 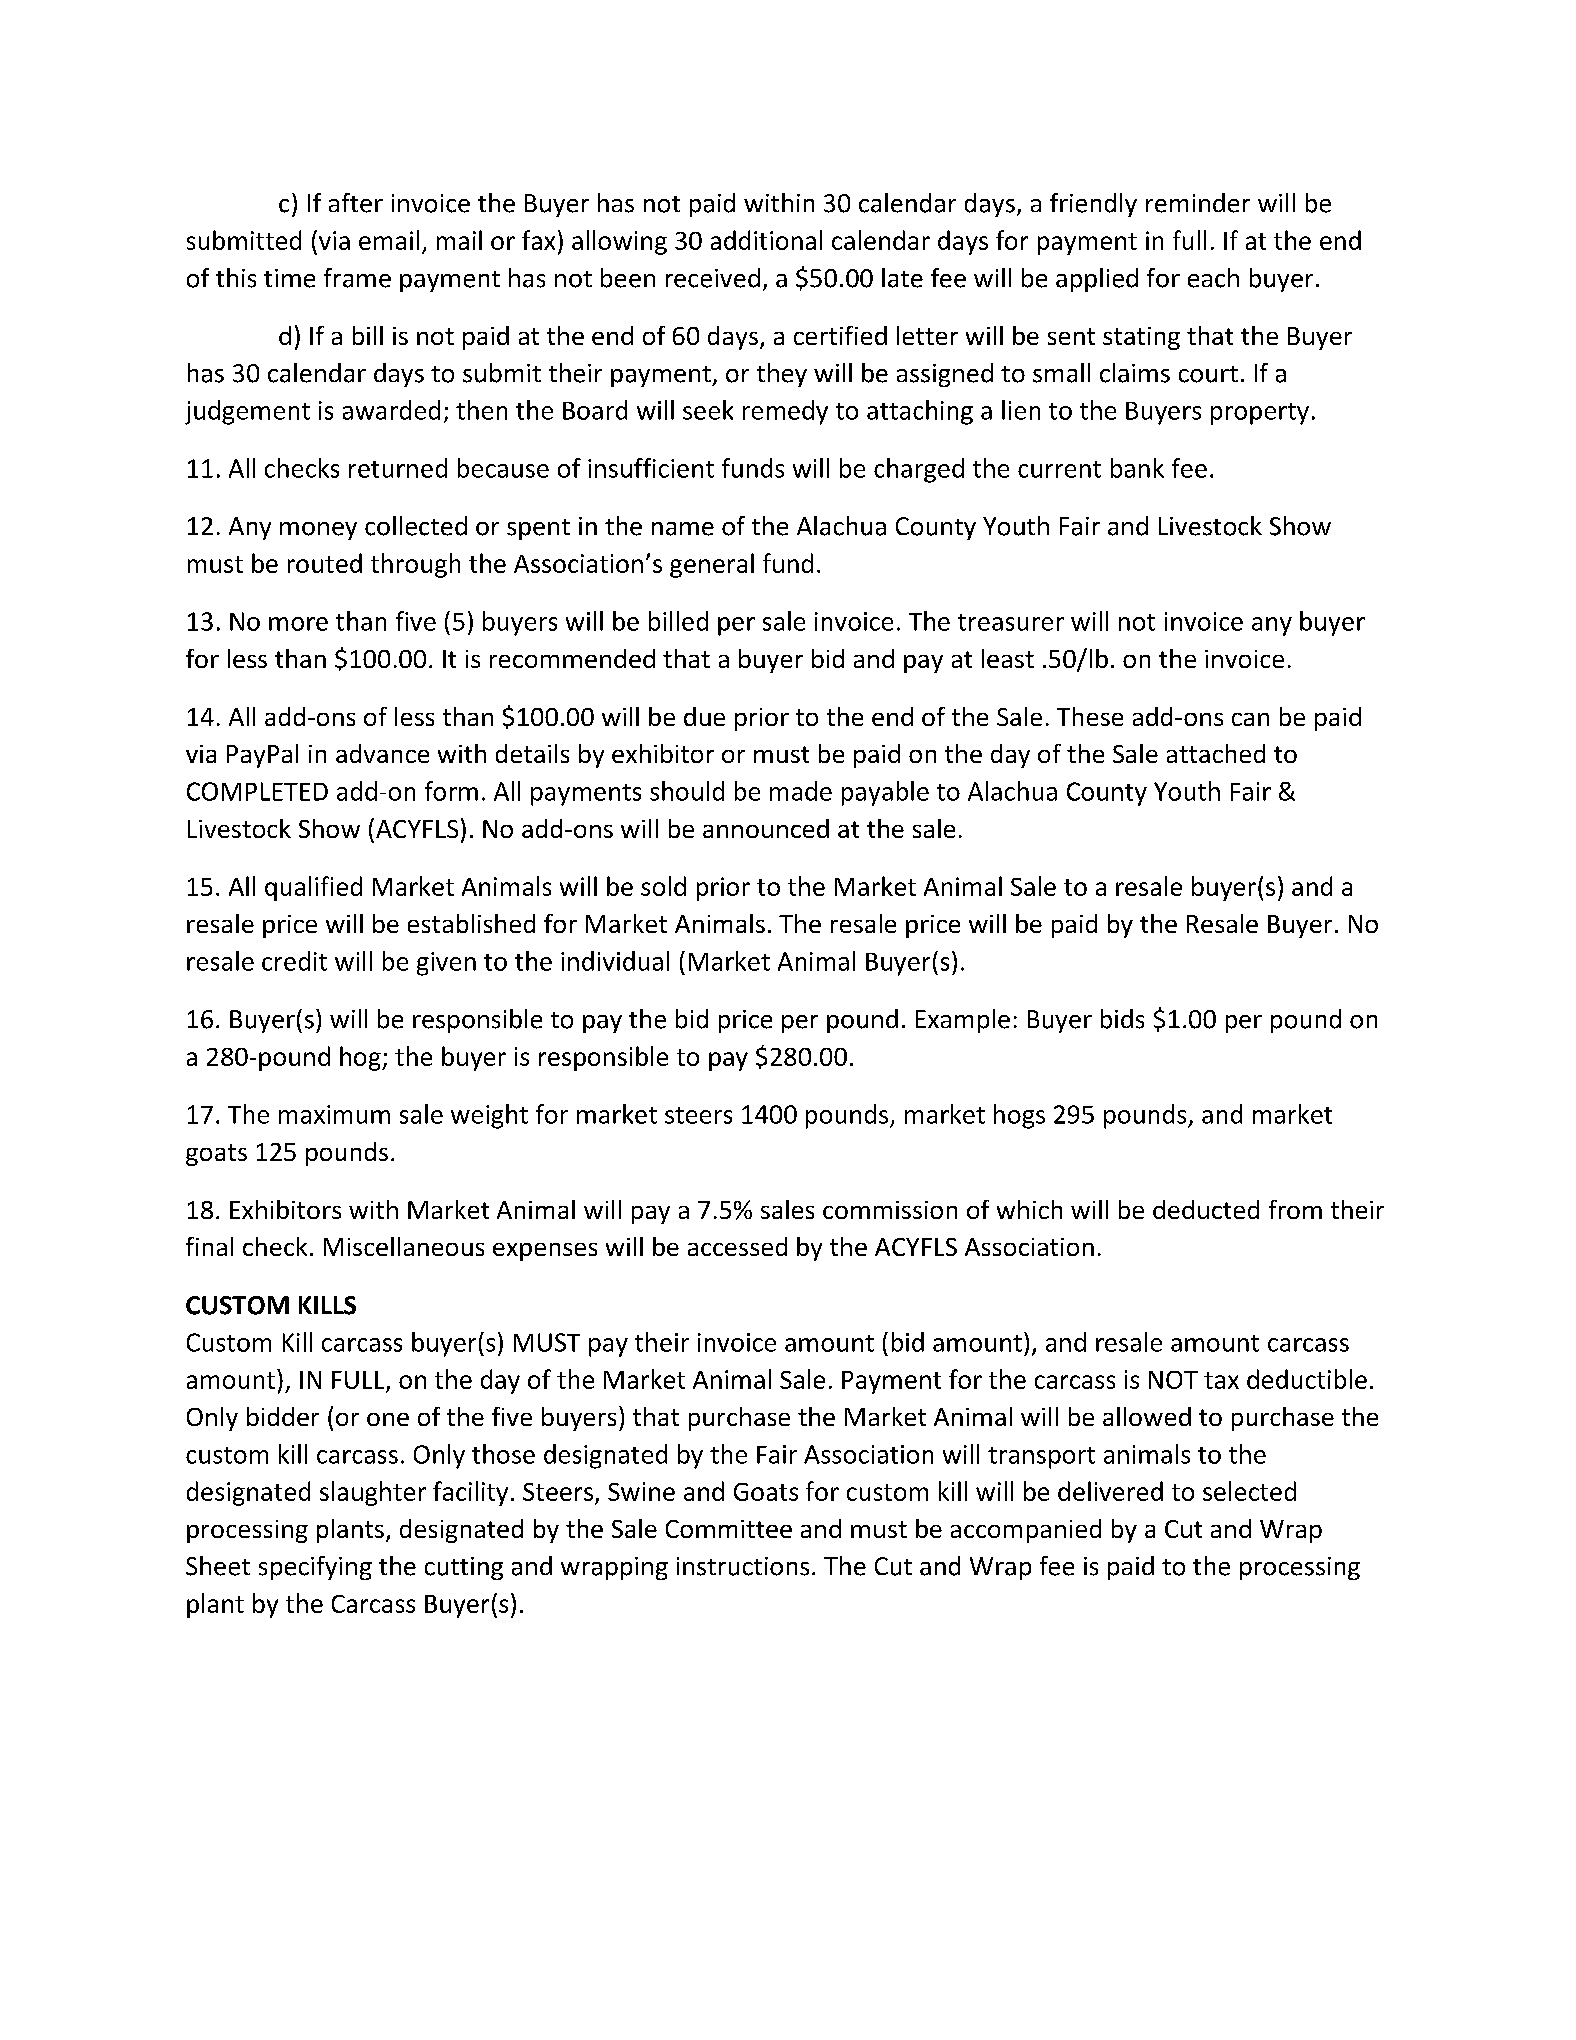 I want to click on due, so click(x=704, y=716).
